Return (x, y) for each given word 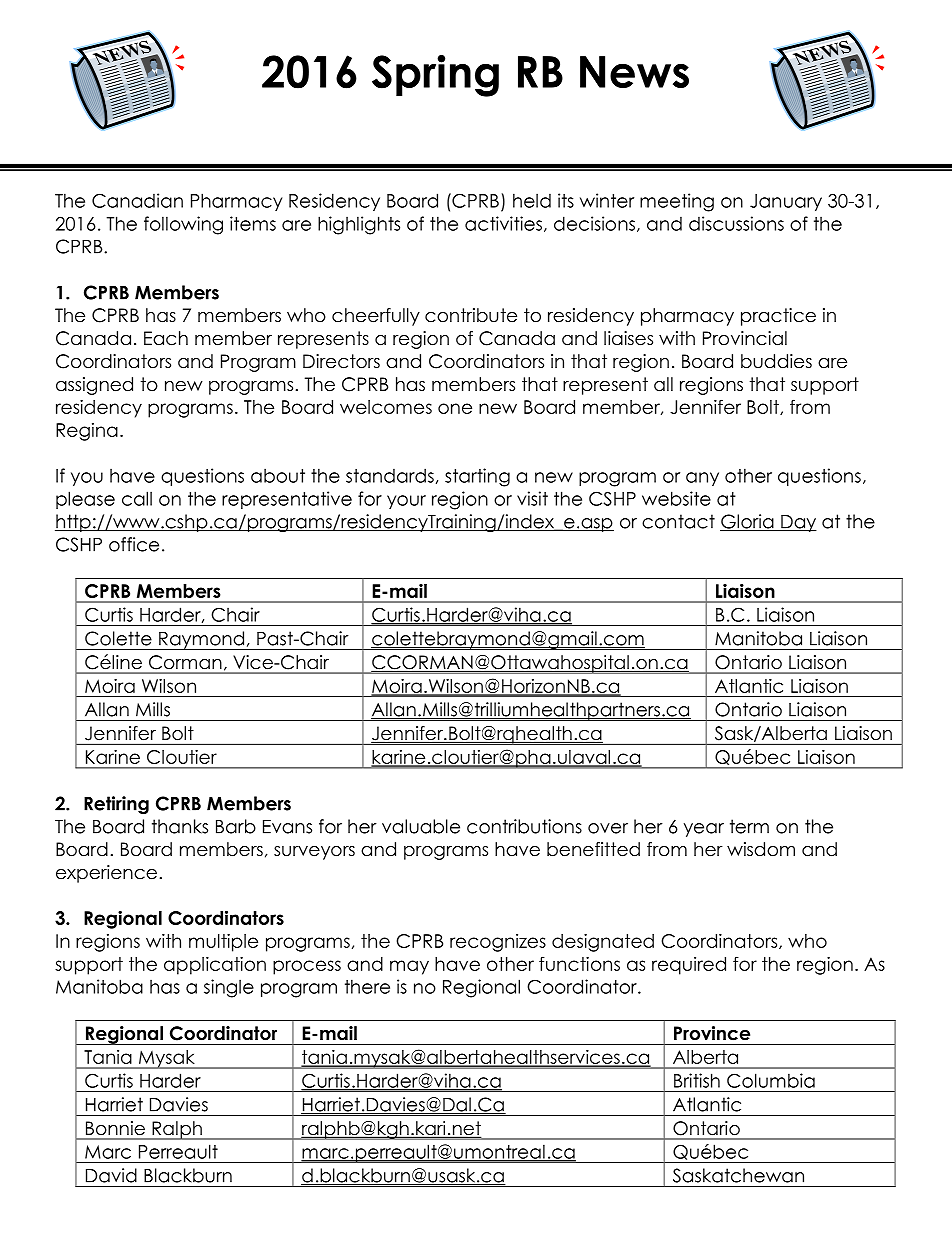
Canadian (137, 200)
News (634, 72)
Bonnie (115, 1128)
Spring (435, 76)
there (367, 986)
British (697, 1080)
